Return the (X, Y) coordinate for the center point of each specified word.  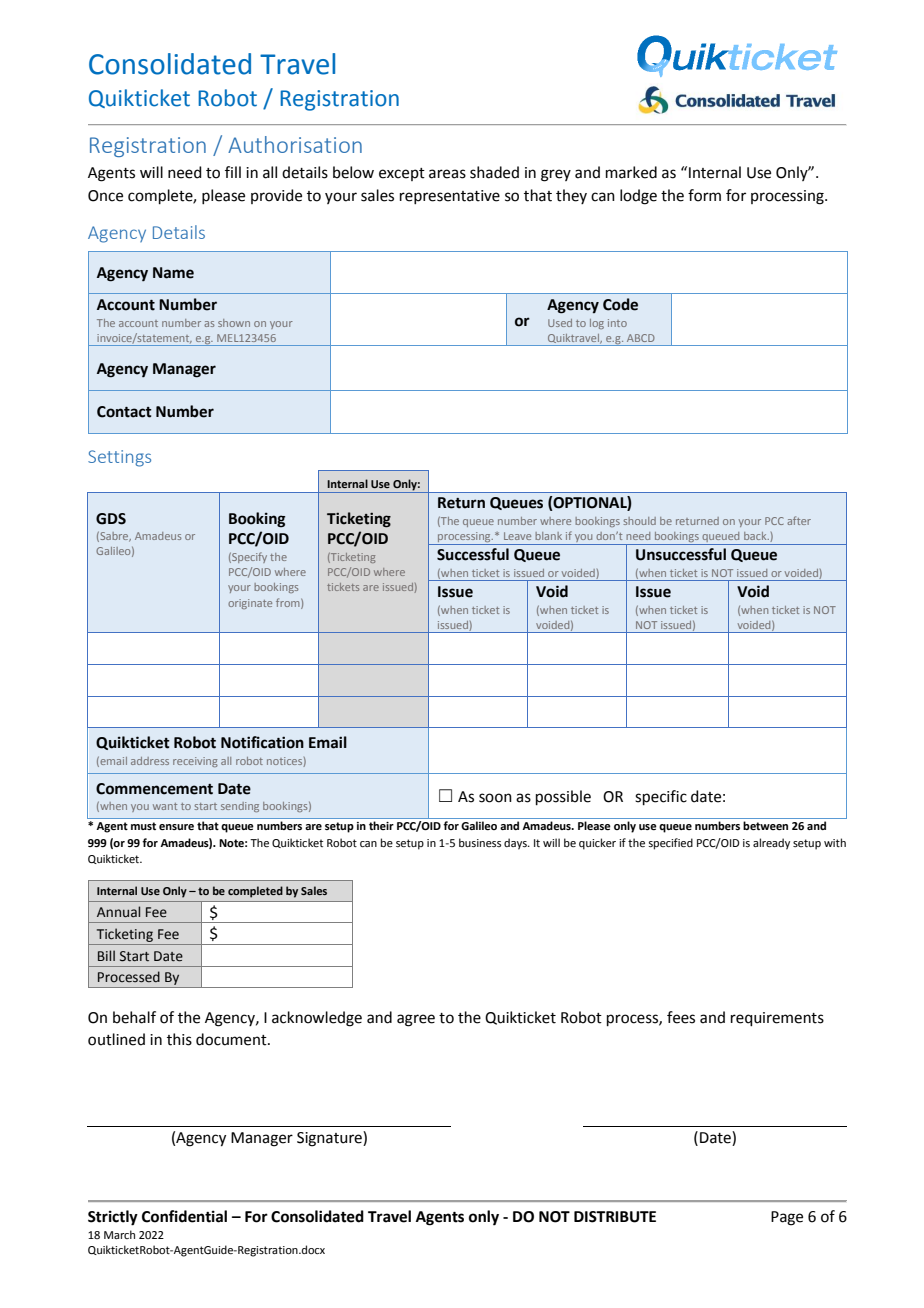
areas (447, 174)
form (704, 195)
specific (661, 797)
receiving (195, 762)
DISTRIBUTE (615, 1217)
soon (495, 798)
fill (233, 172)
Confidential (184, 1216)
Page (787, 1218)
